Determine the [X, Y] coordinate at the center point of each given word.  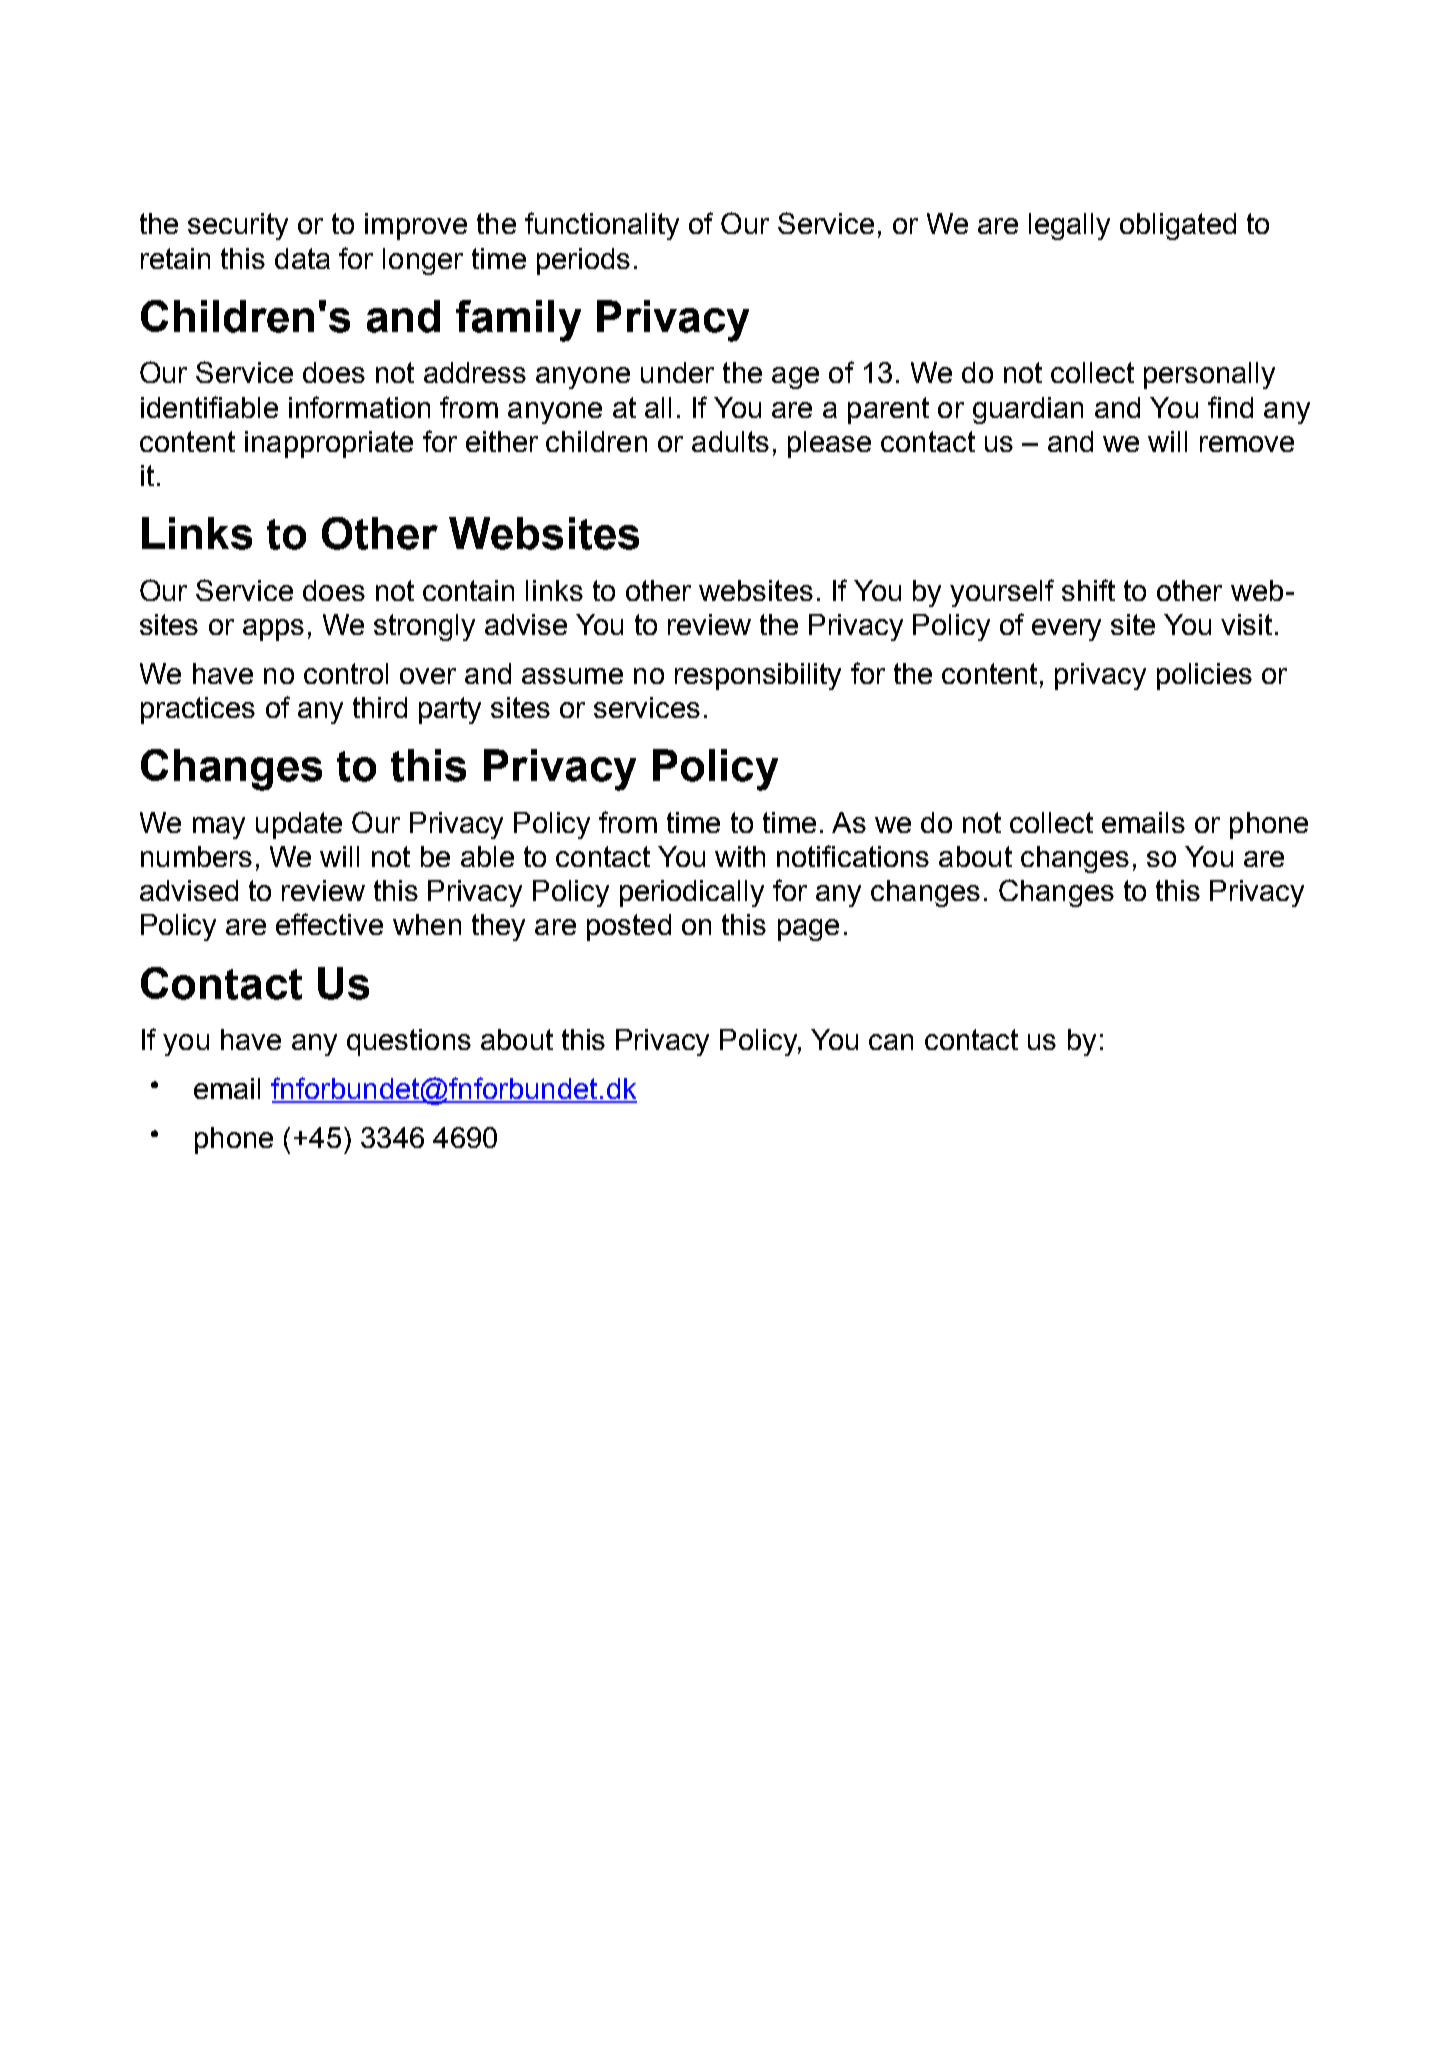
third [380, 707]
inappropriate [329, 444]
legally [1069, 226]
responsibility [758, 676]
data [302, 258]
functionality [602, 226]
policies [1204, 676]
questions [409, 1042]
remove [1247, 444]
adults [730, 441]
